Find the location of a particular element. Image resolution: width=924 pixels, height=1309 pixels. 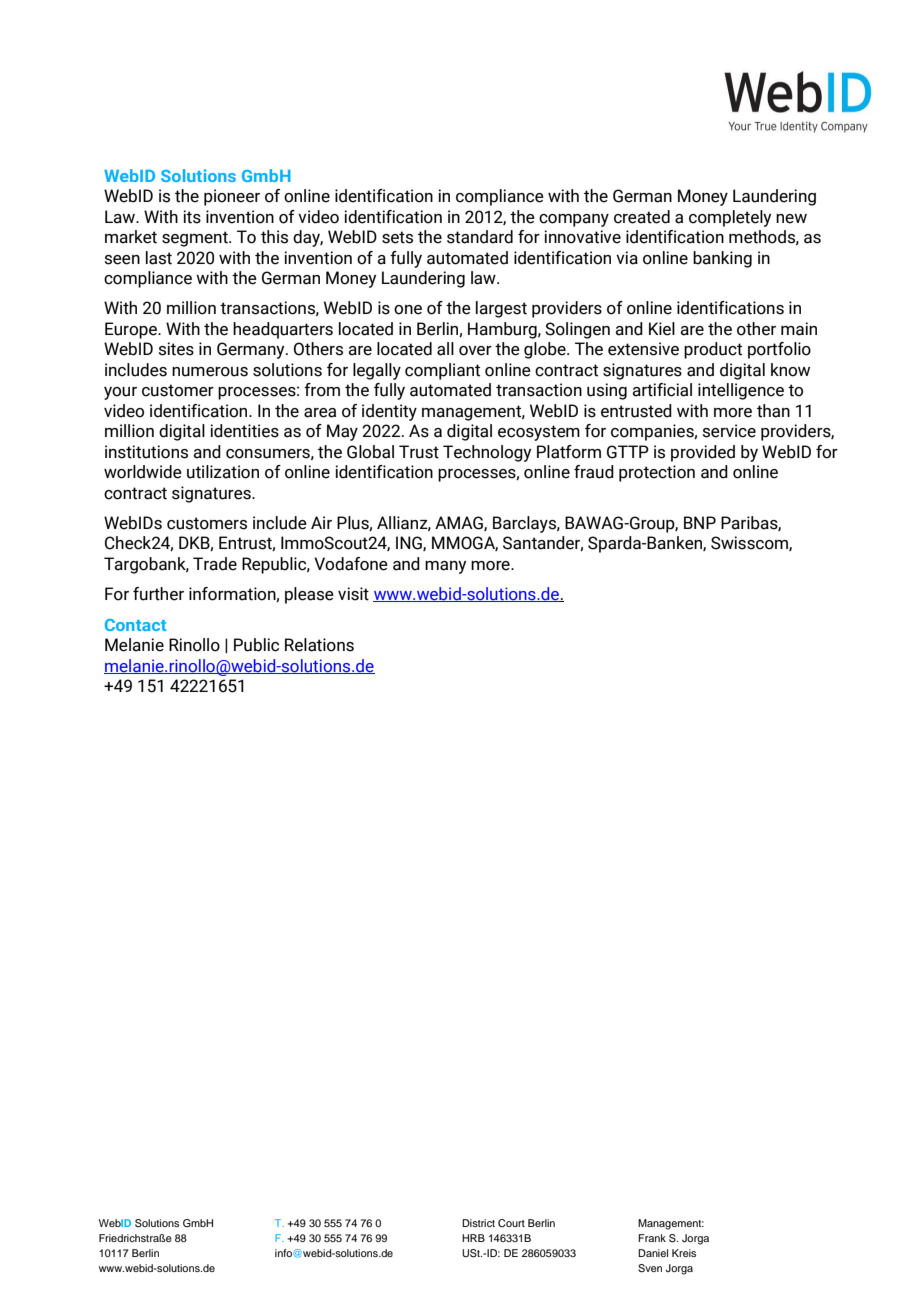

HRB is located at coordinates (473, 1238).
